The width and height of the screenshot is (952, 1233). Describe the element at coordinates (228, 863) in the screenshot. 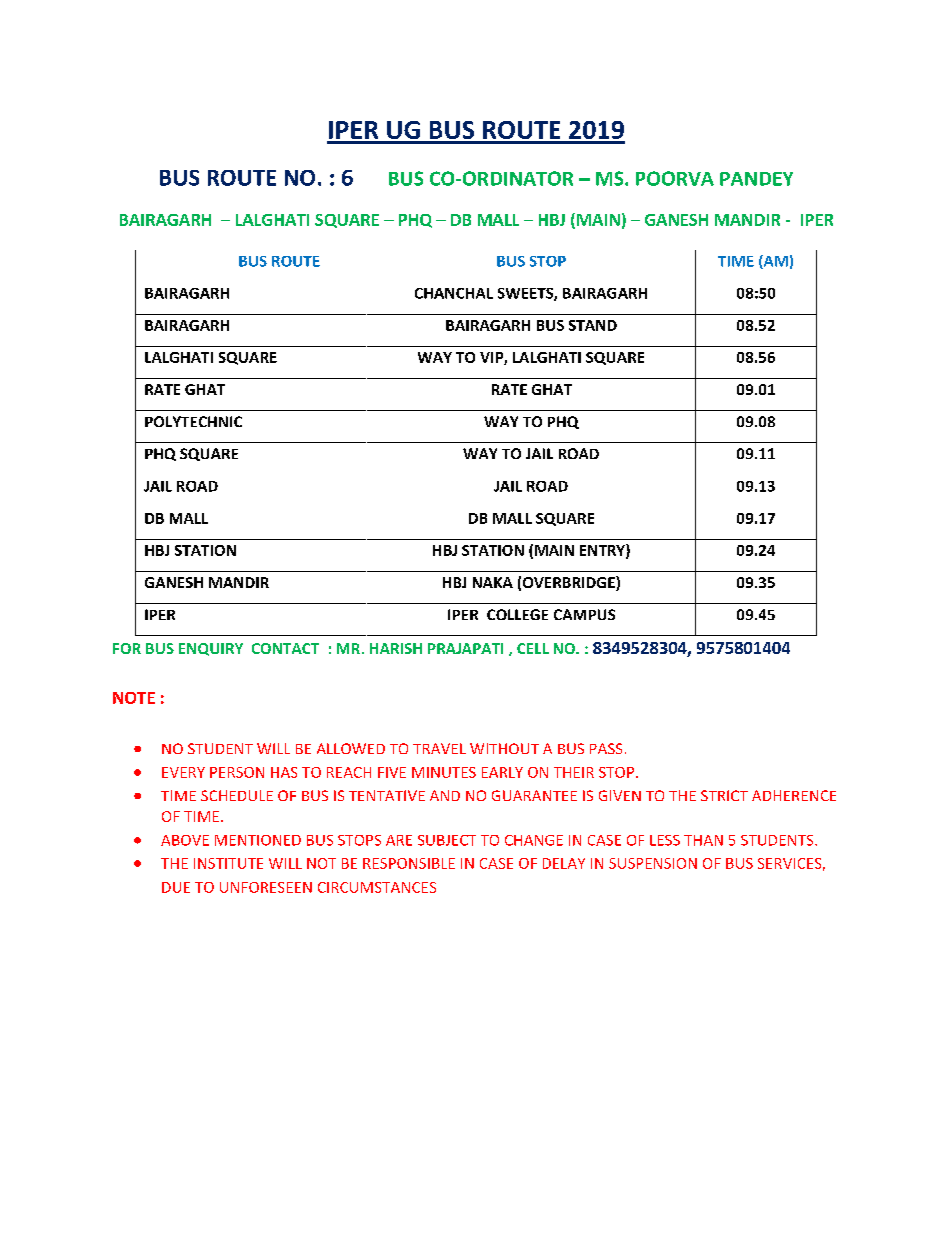

I see `INSTITUTE` at that location.
